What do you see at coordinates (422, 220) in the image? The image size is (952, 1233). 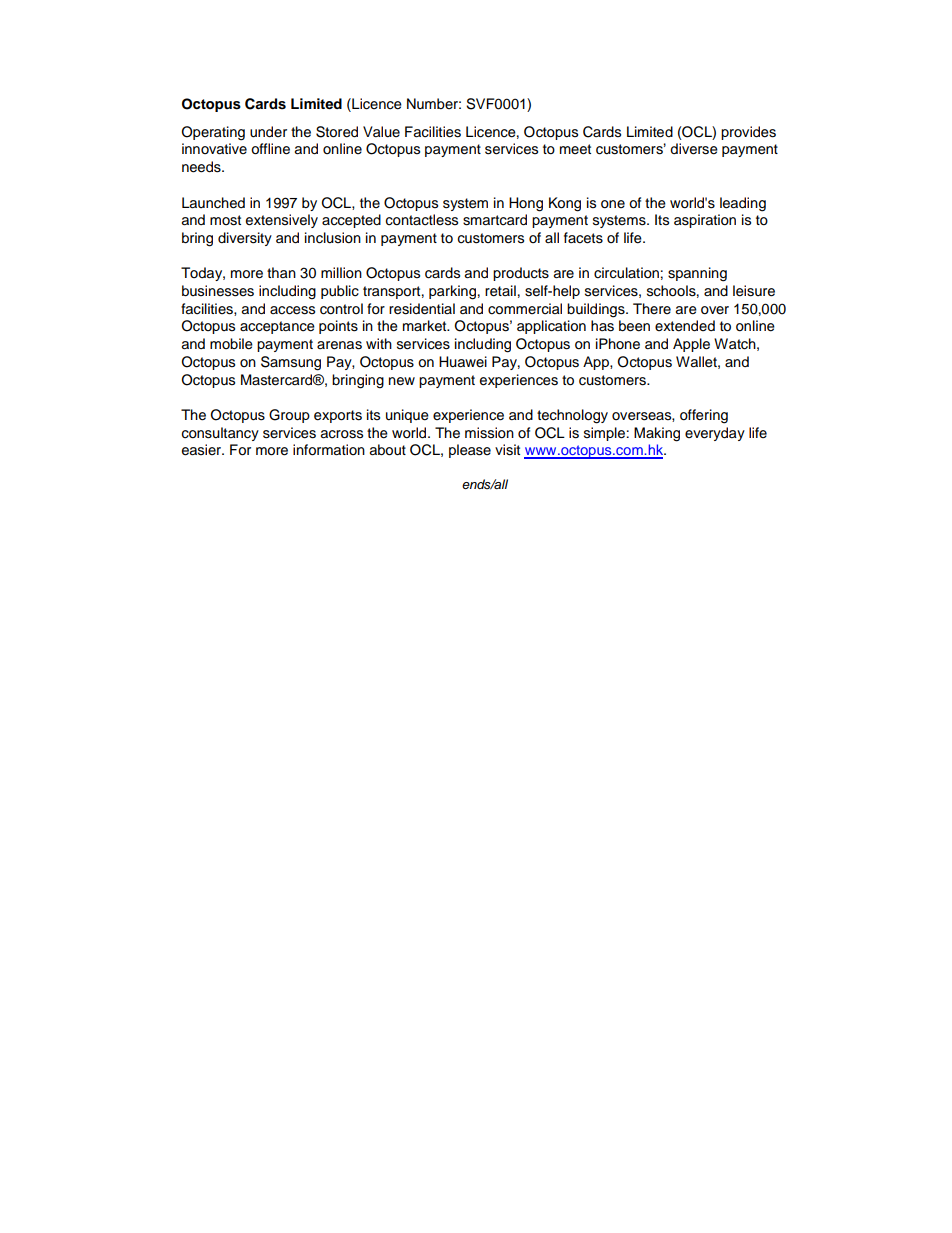 I see `contactless` at bounding box center [422, 220].
